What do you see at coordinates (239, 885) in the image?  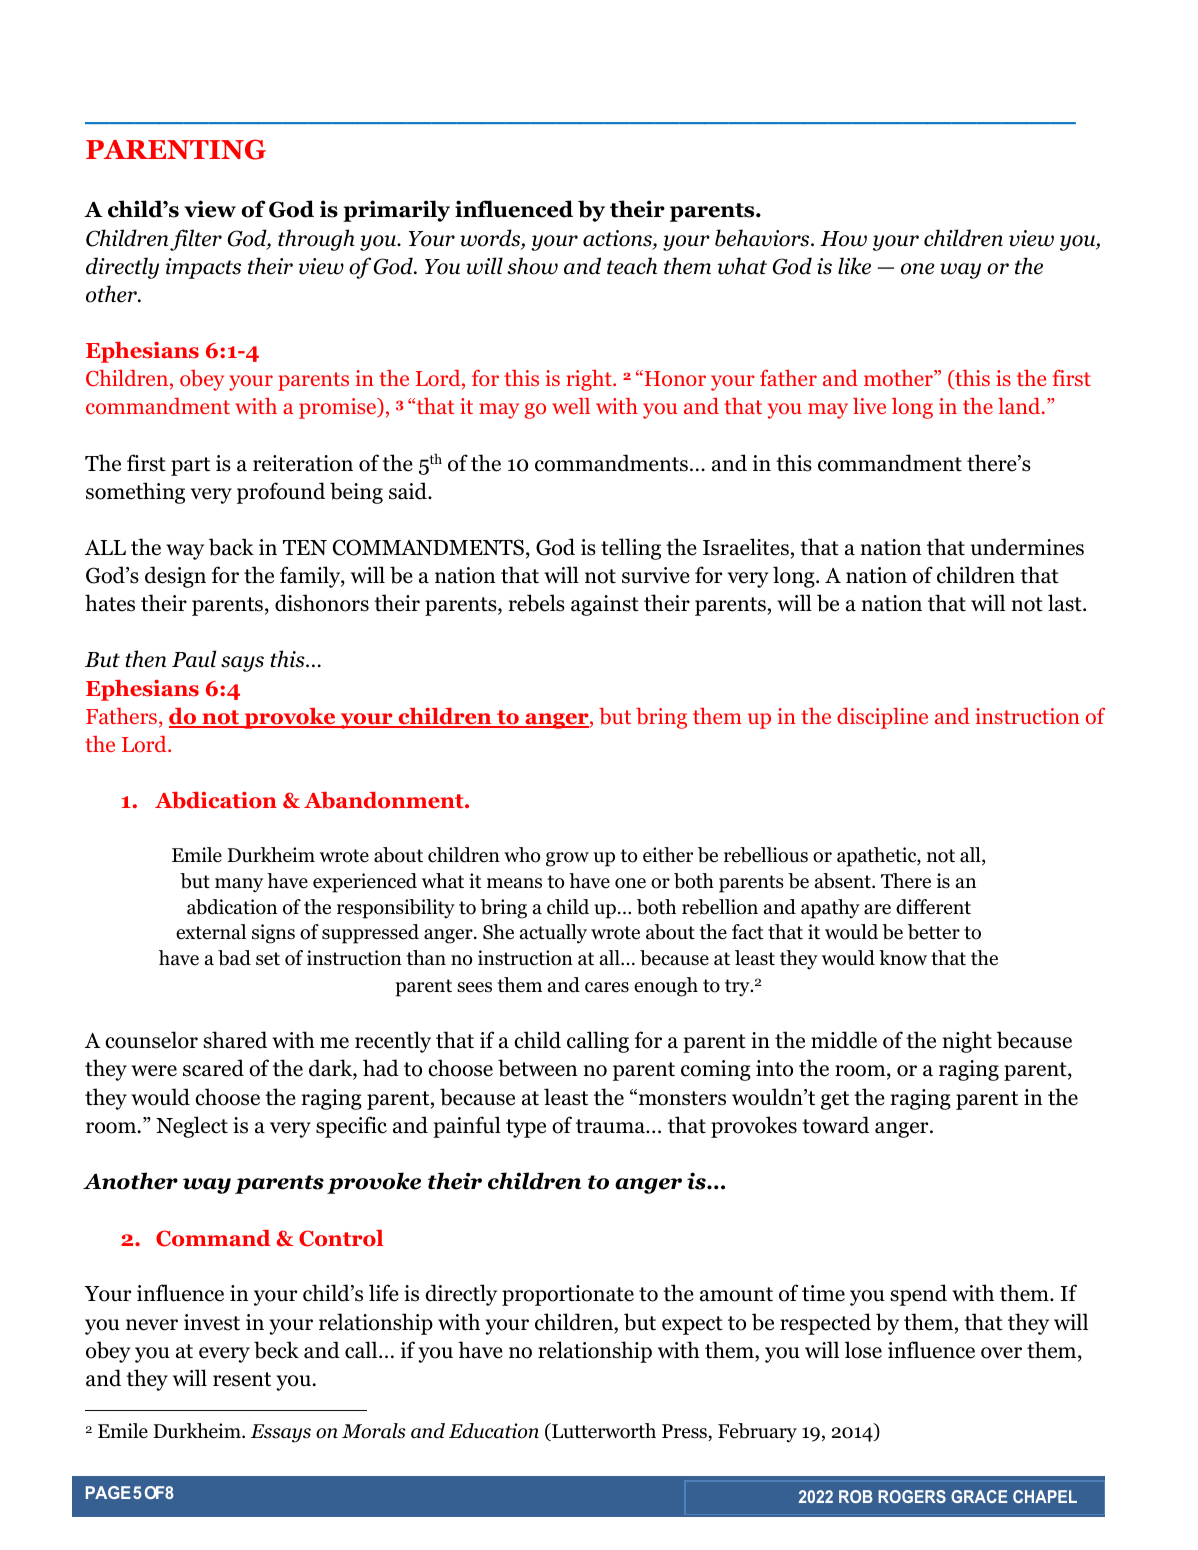 I see `many` at bounding box center [239, 885].
